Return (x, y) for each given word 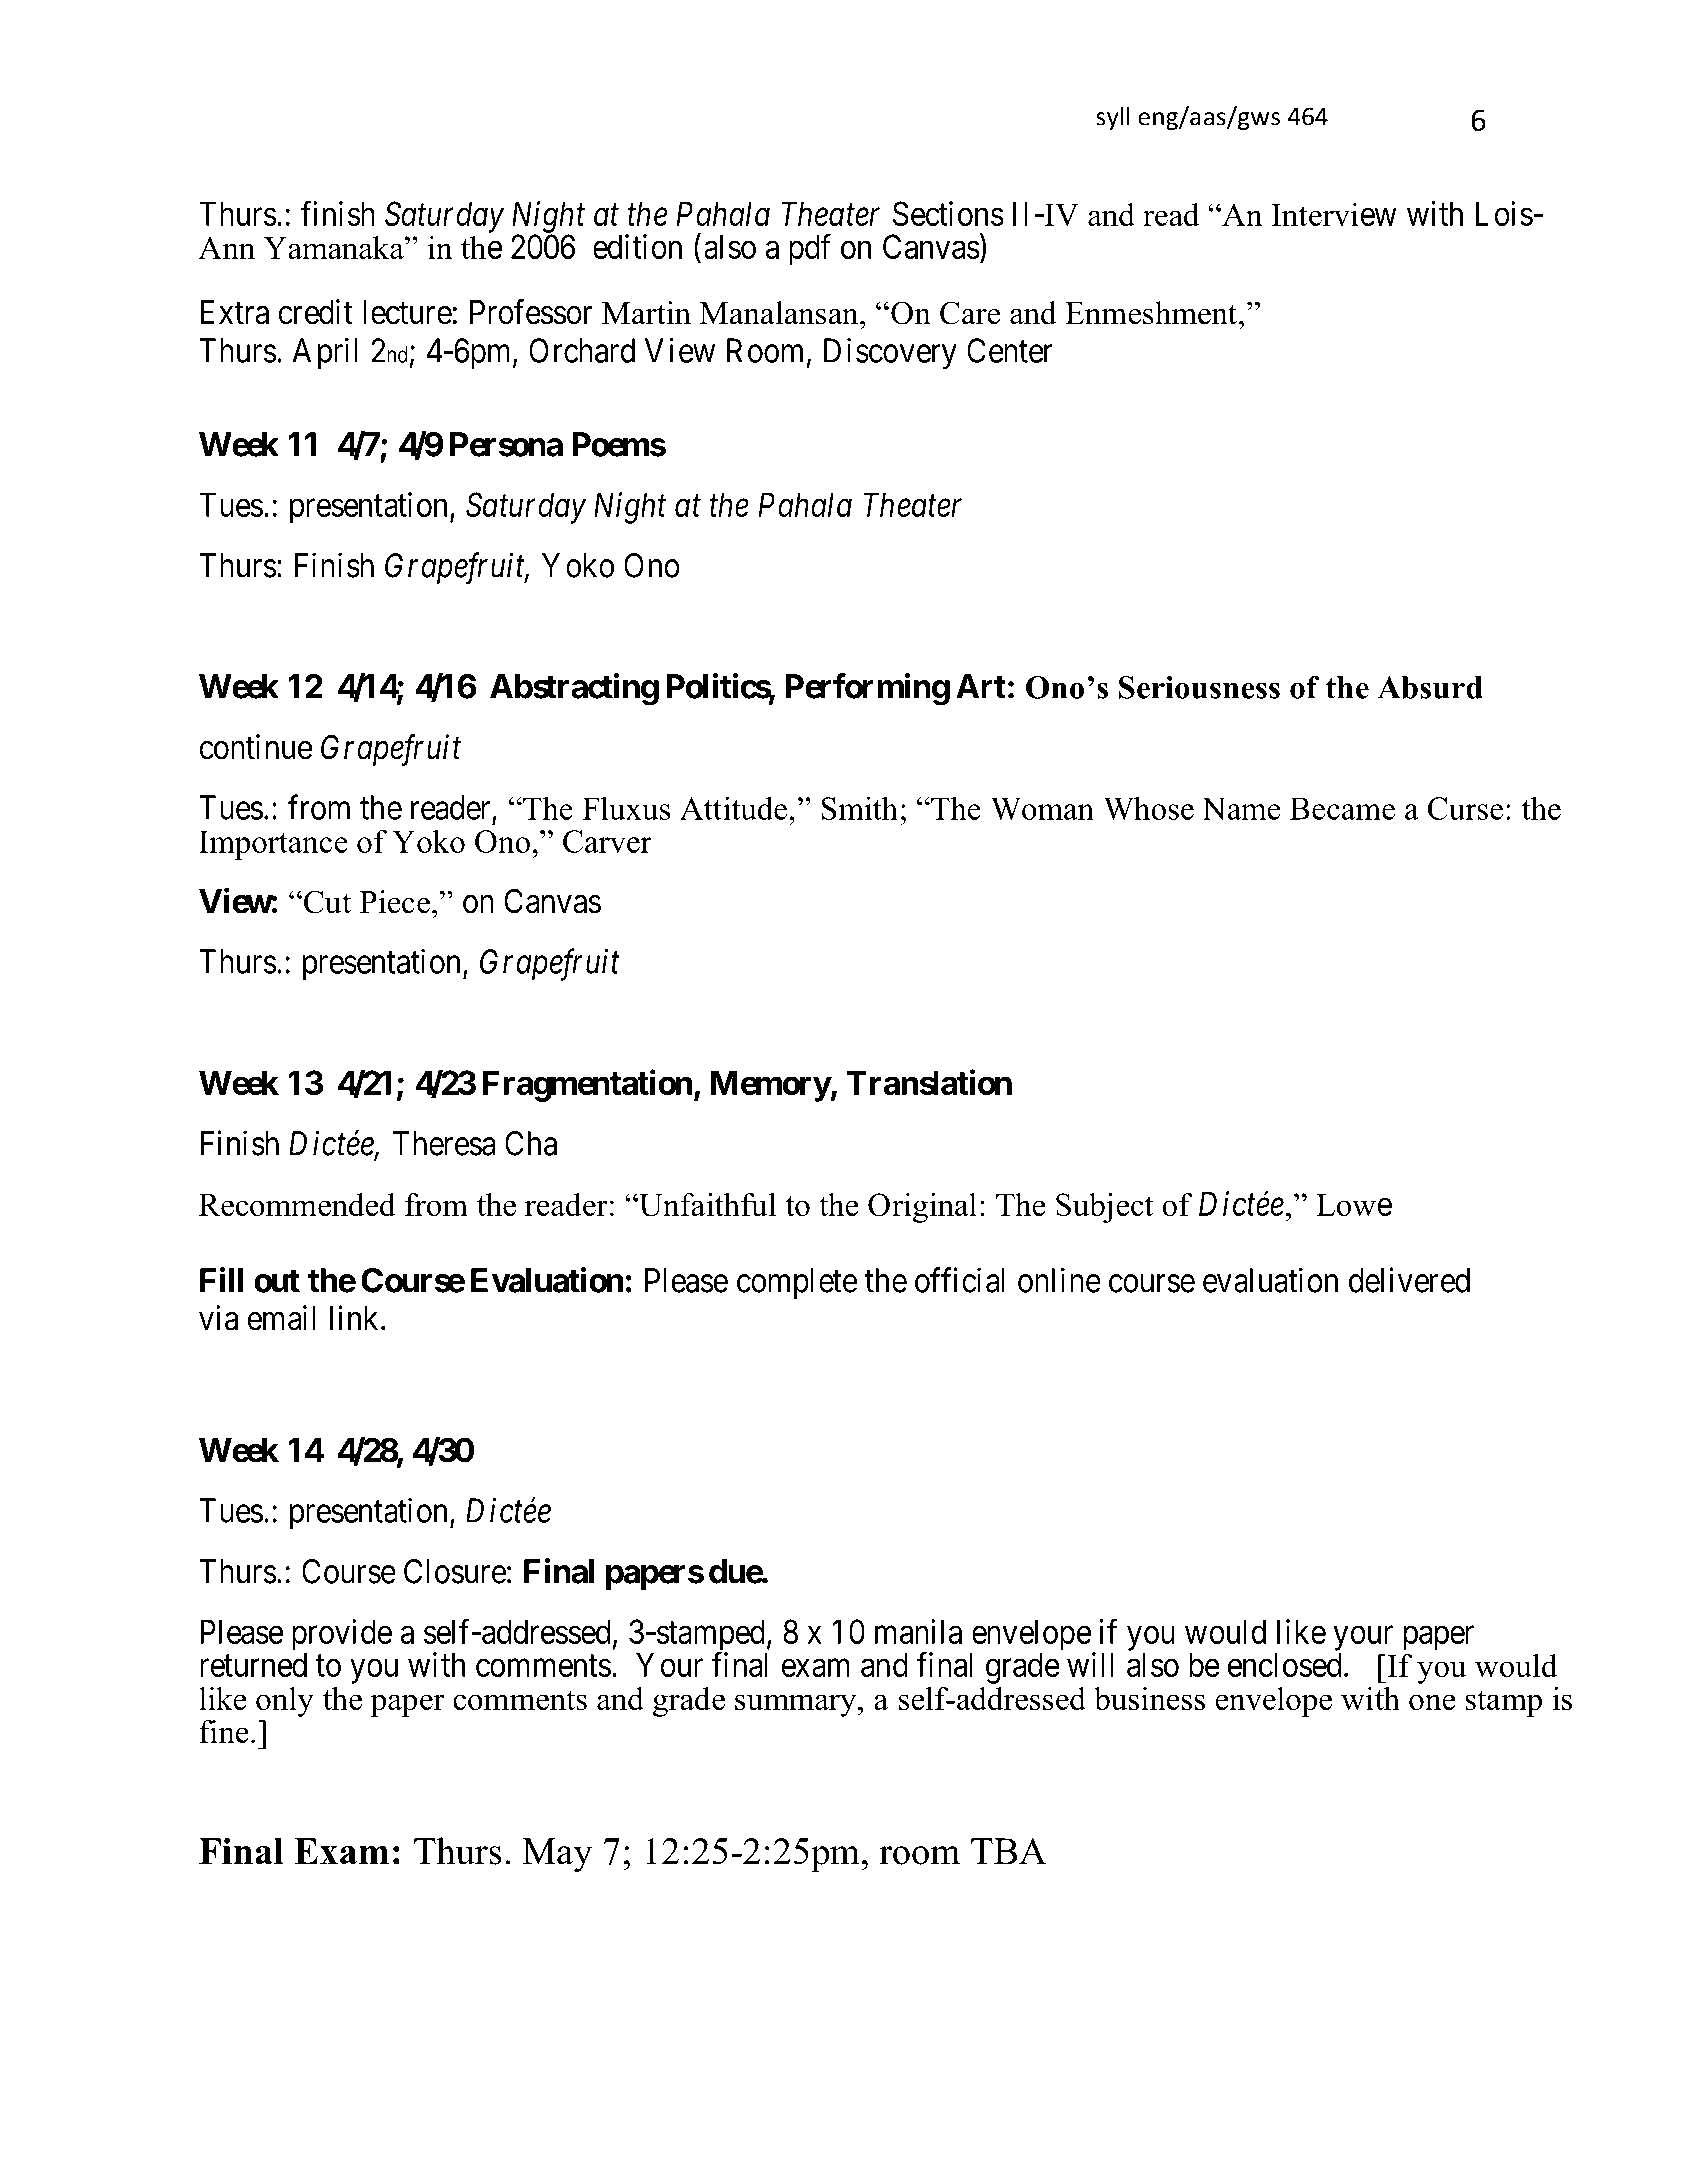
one (1432, 1702)
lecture (407, 312)
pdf (810, 250)
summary (797, 1705)
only (285, 1702)
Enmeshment (1152, 313)
